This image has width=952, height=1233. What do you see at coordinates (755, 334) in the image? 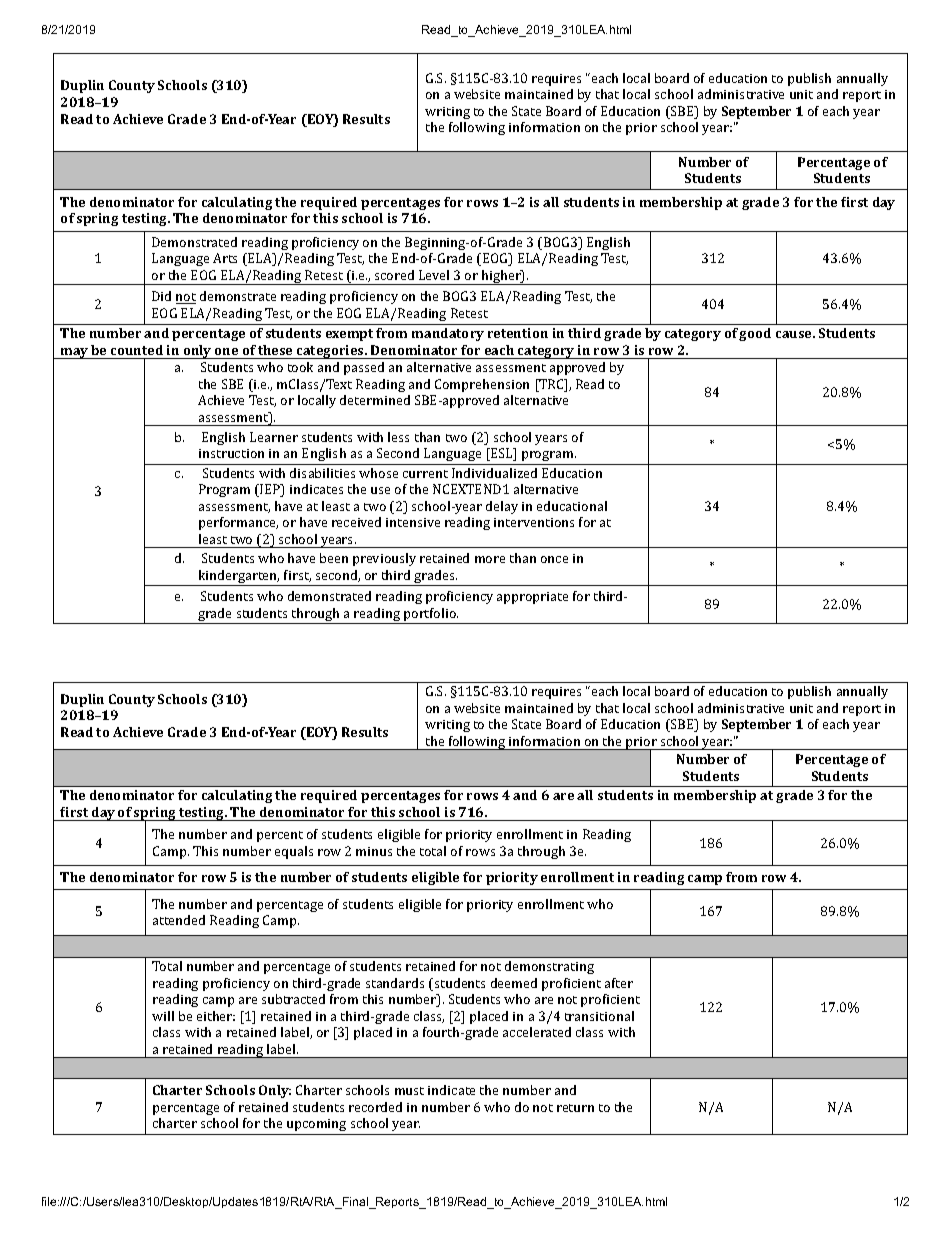
I see `good` at bounding box center [755, 334].
